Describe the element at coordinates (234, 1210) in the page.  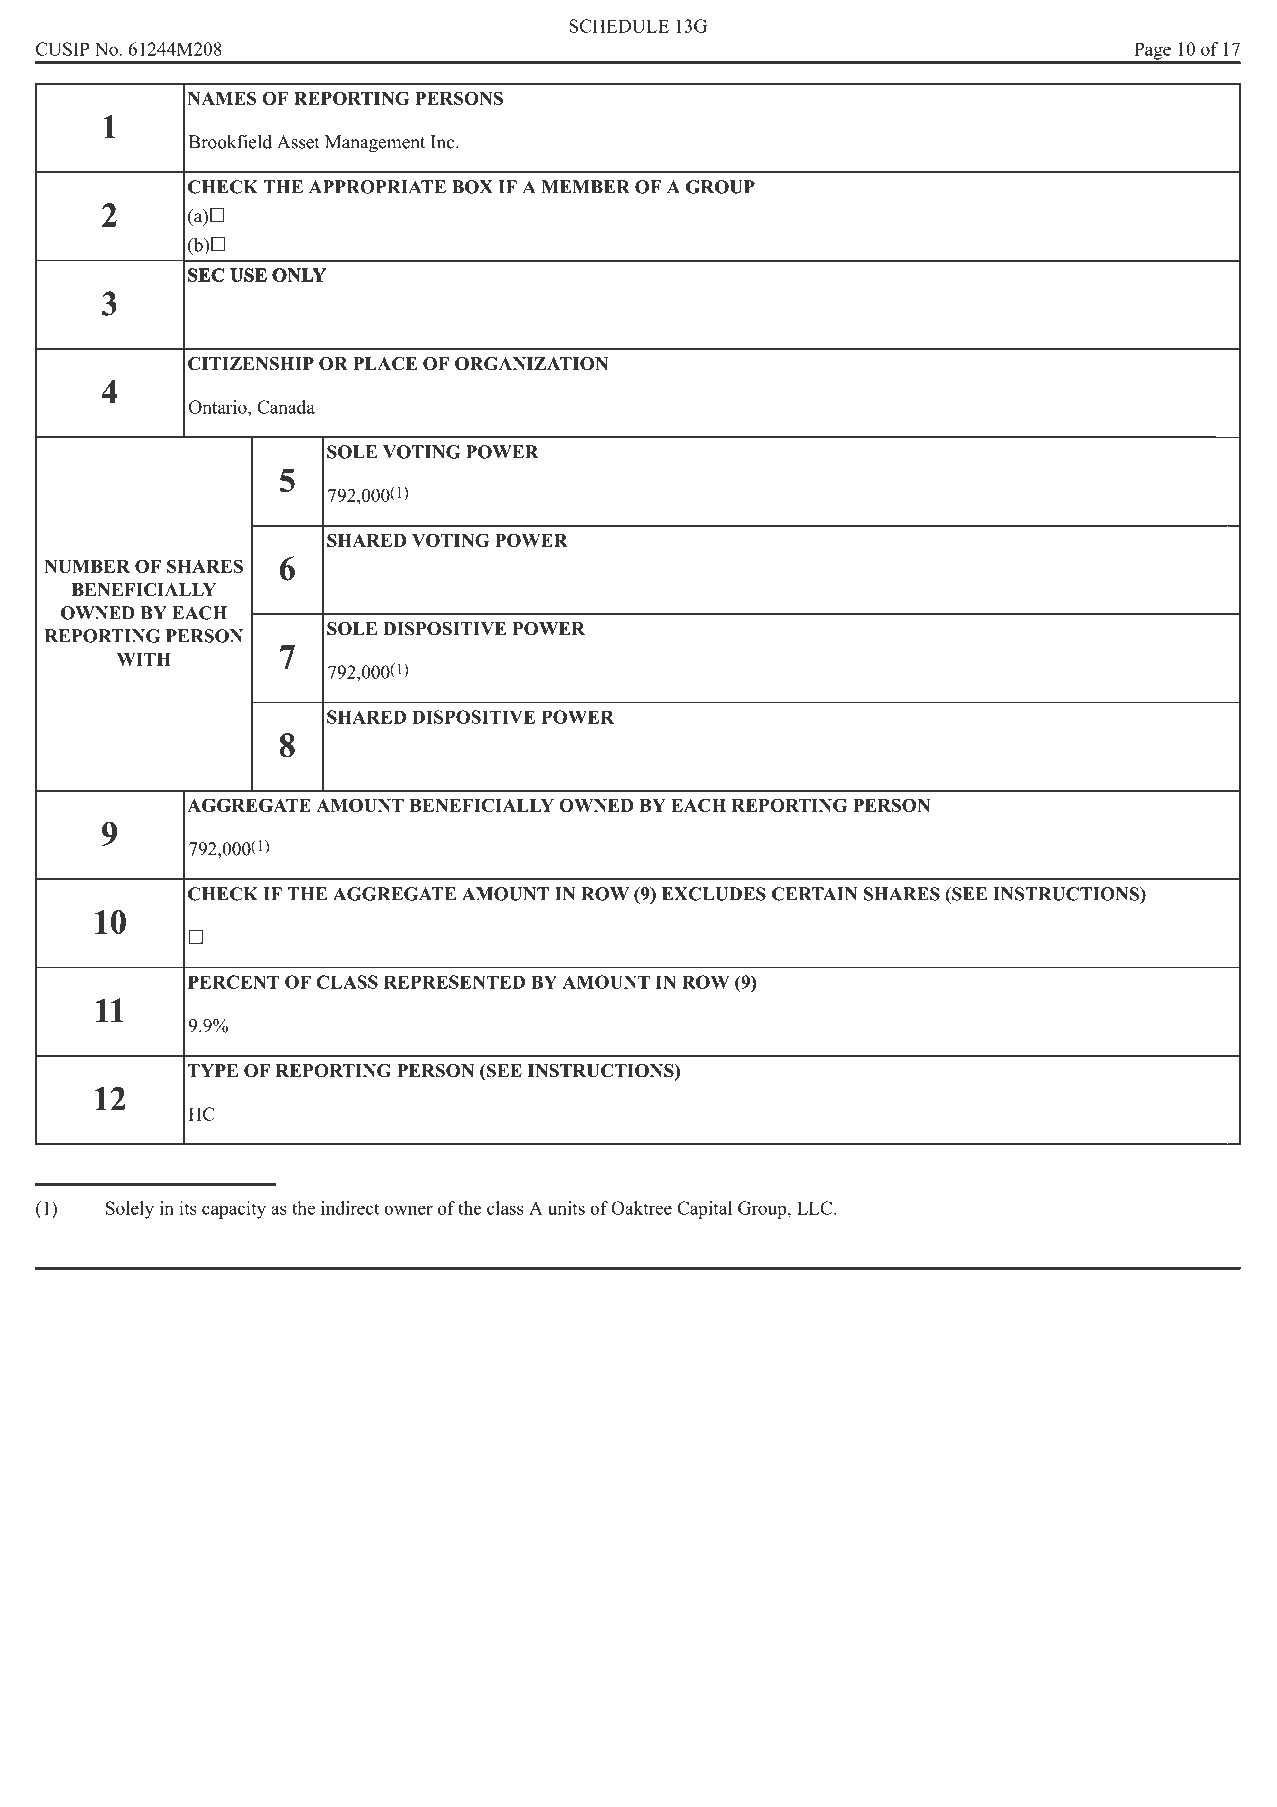
I see `capacity` at that location.
